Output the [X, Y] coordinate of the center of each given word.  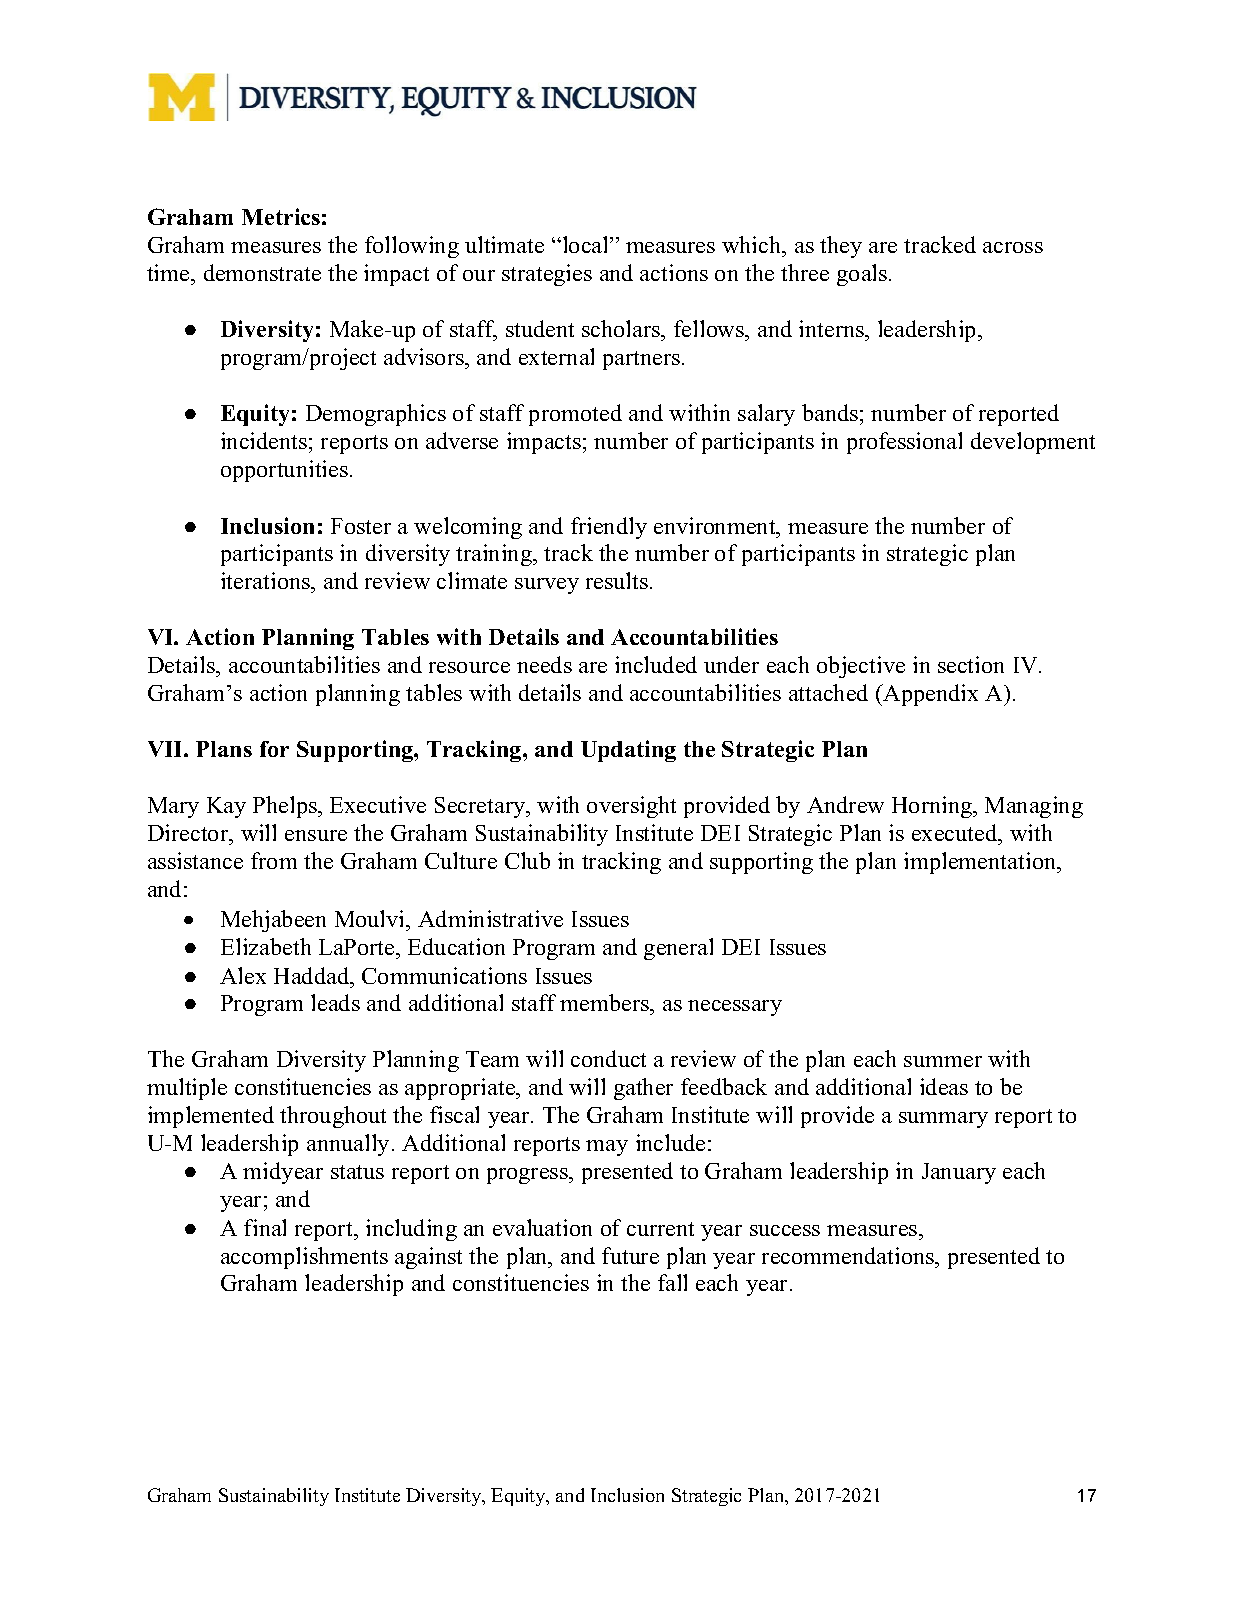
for [274, 749]
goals [863, 275]
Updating [628, 751]
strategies [547, 275]
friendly [609, 528]
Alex [243, 975]
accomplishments [304, 1258]
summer [943, 1061]
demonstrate [262, 272]
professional [904, 443]
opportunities [286, 471]
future [630, 1255]
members [606, 1004]
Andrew [845, 804]
